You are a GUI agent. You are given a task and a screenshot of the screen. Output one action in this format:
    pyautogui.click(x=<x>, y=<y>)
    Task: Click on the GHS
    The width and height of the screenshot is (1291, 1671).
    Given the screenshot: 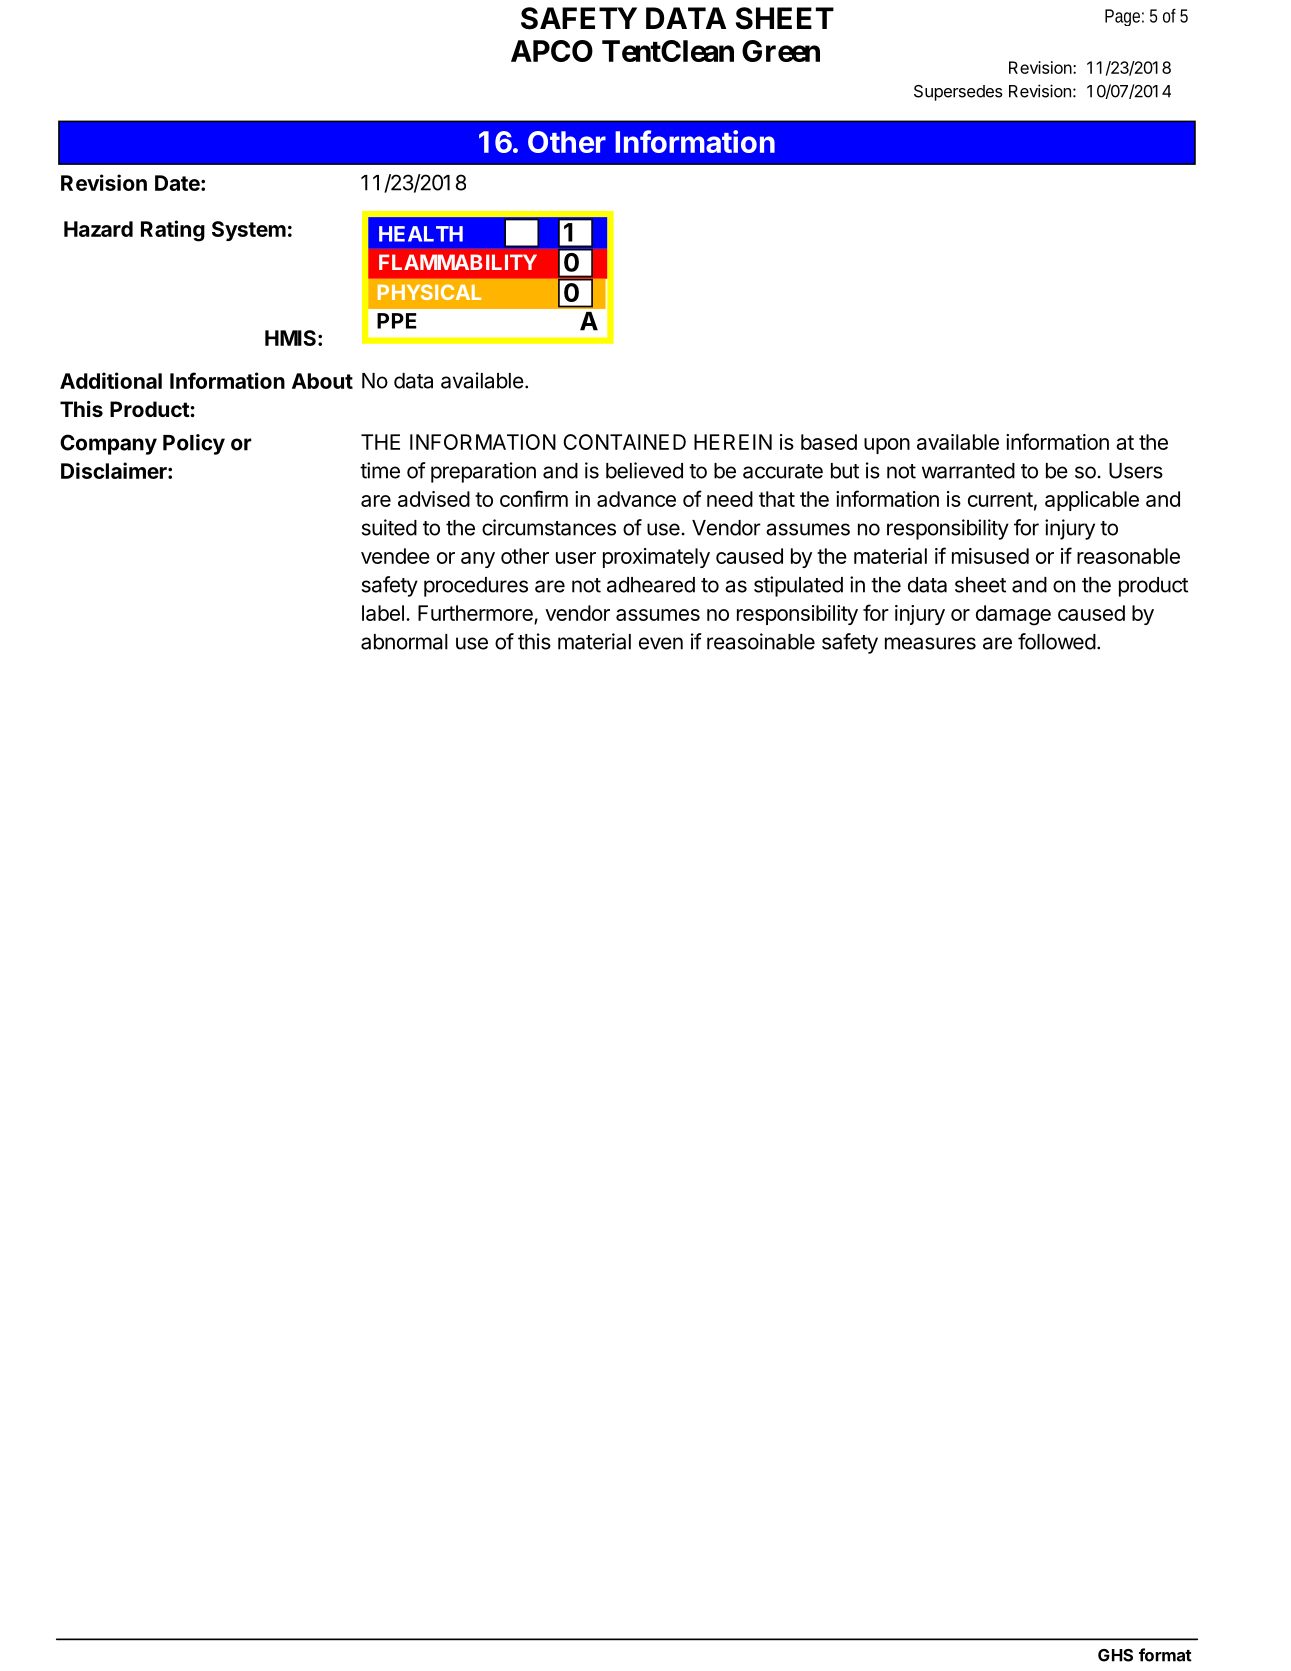 What is the action you would take?
    pyautogui.click(x=1115, y=1655)
